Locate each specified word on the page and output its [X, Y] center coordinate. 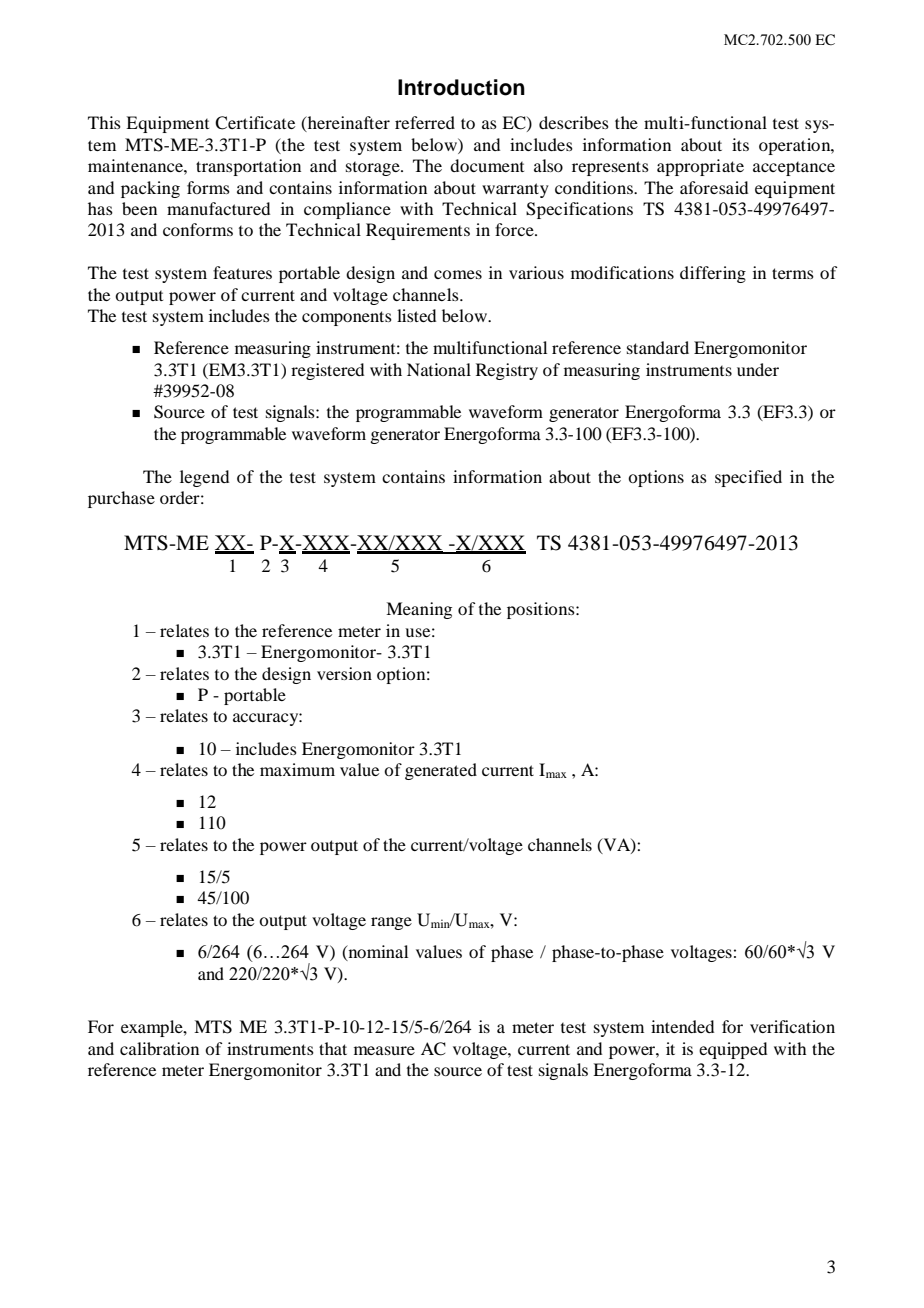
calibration [159, 1048]
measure [384, 1050]
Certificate [255, 123]
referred [425, 122]
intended [682, 1026]
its [740, 144]
